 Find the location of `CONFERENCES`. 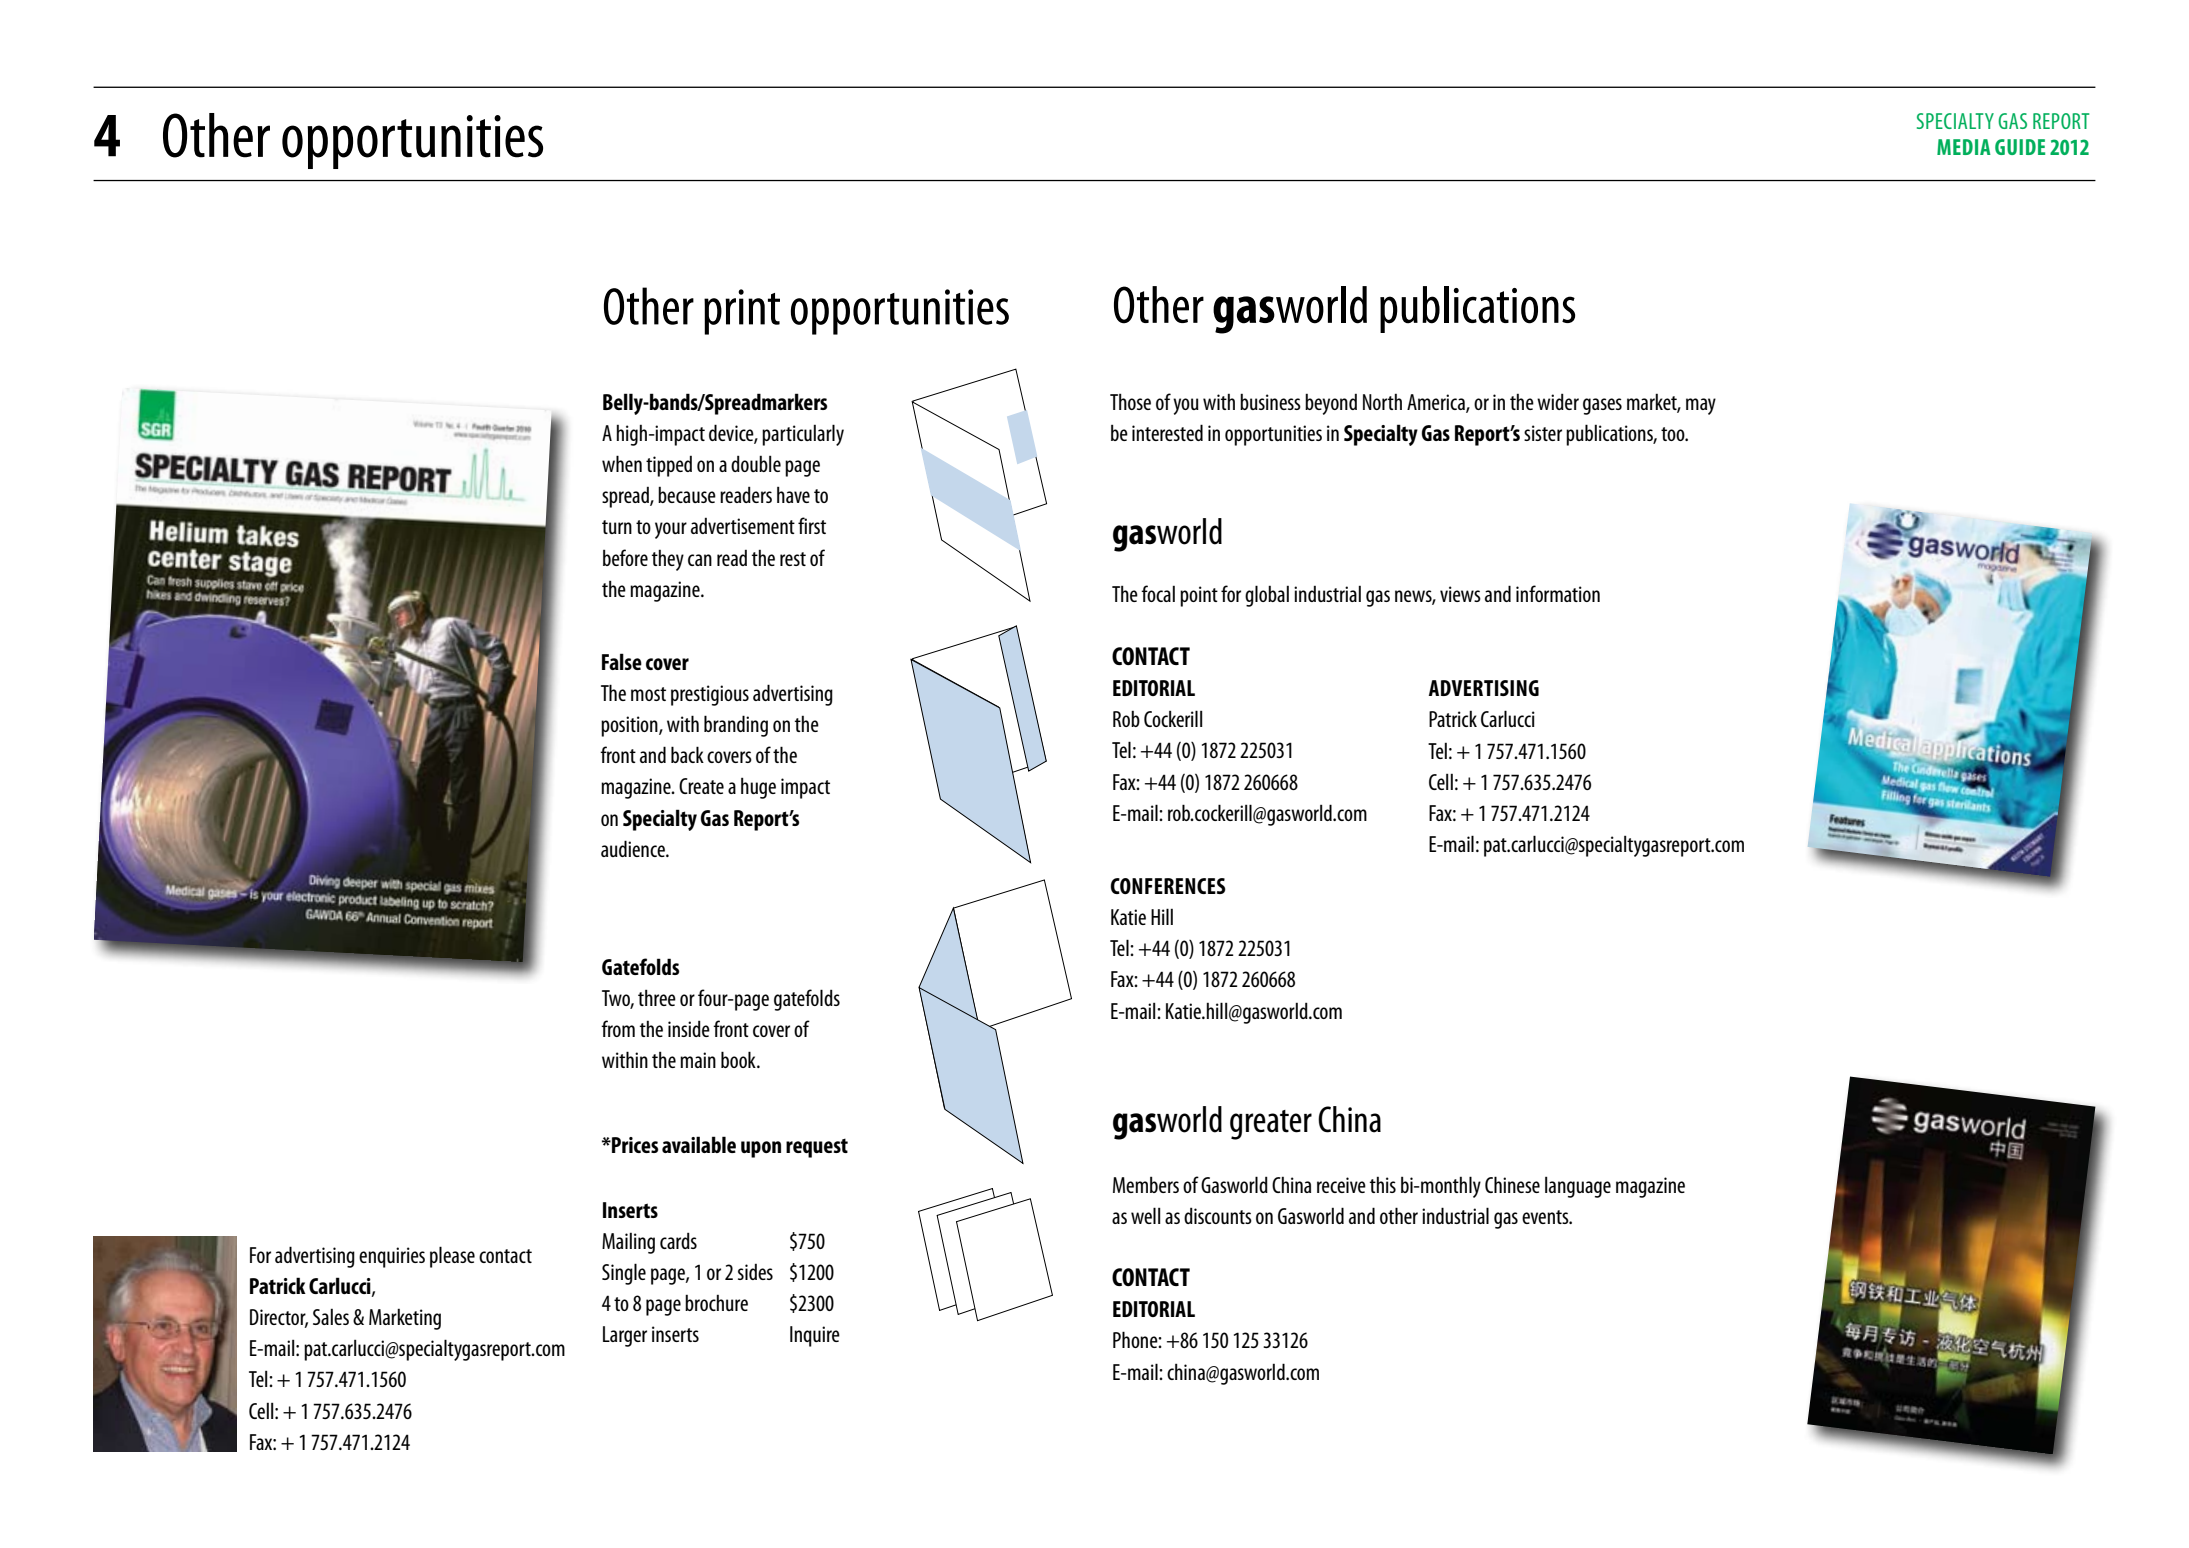

CONFERENCES is located at coordinates (1168, 886).
